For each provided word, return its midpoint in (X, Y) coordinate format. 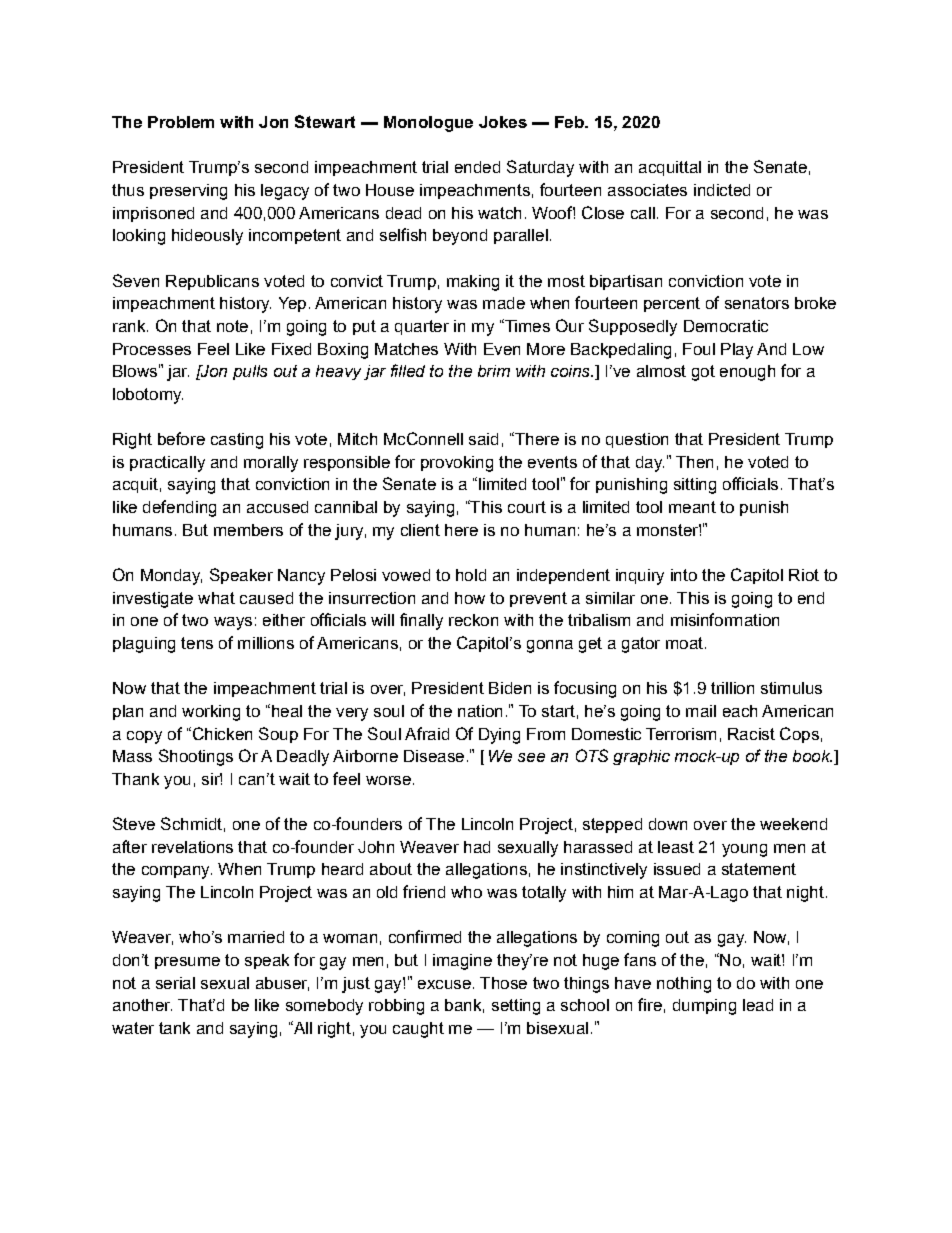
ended (477, 167)
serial (175, 983)
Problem (181, 122)
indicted (722, 190)
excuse (444, 984)
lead (758, 1005)
